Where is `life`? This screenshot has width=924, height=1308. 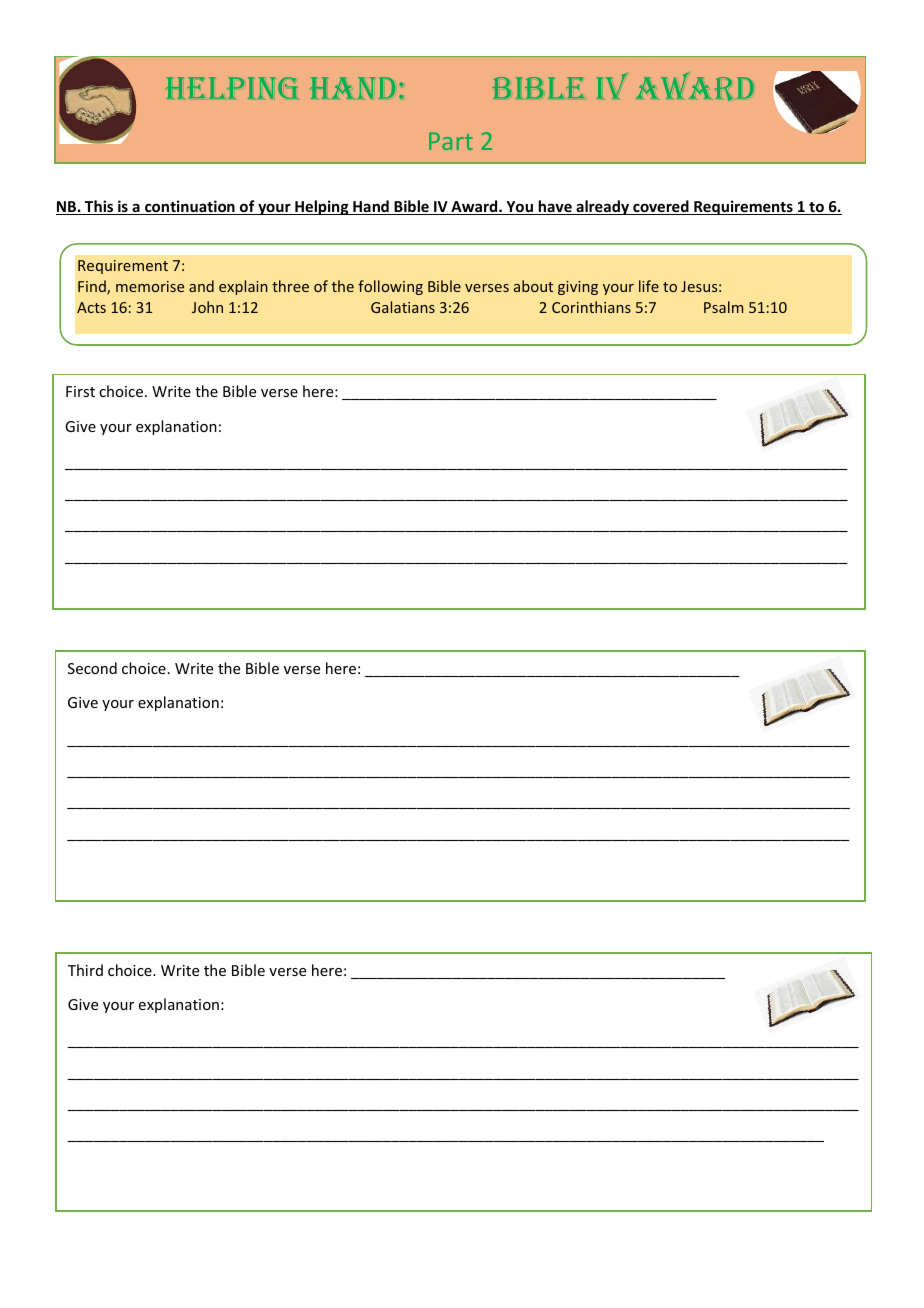 life is located at coordinates (649, 286).
